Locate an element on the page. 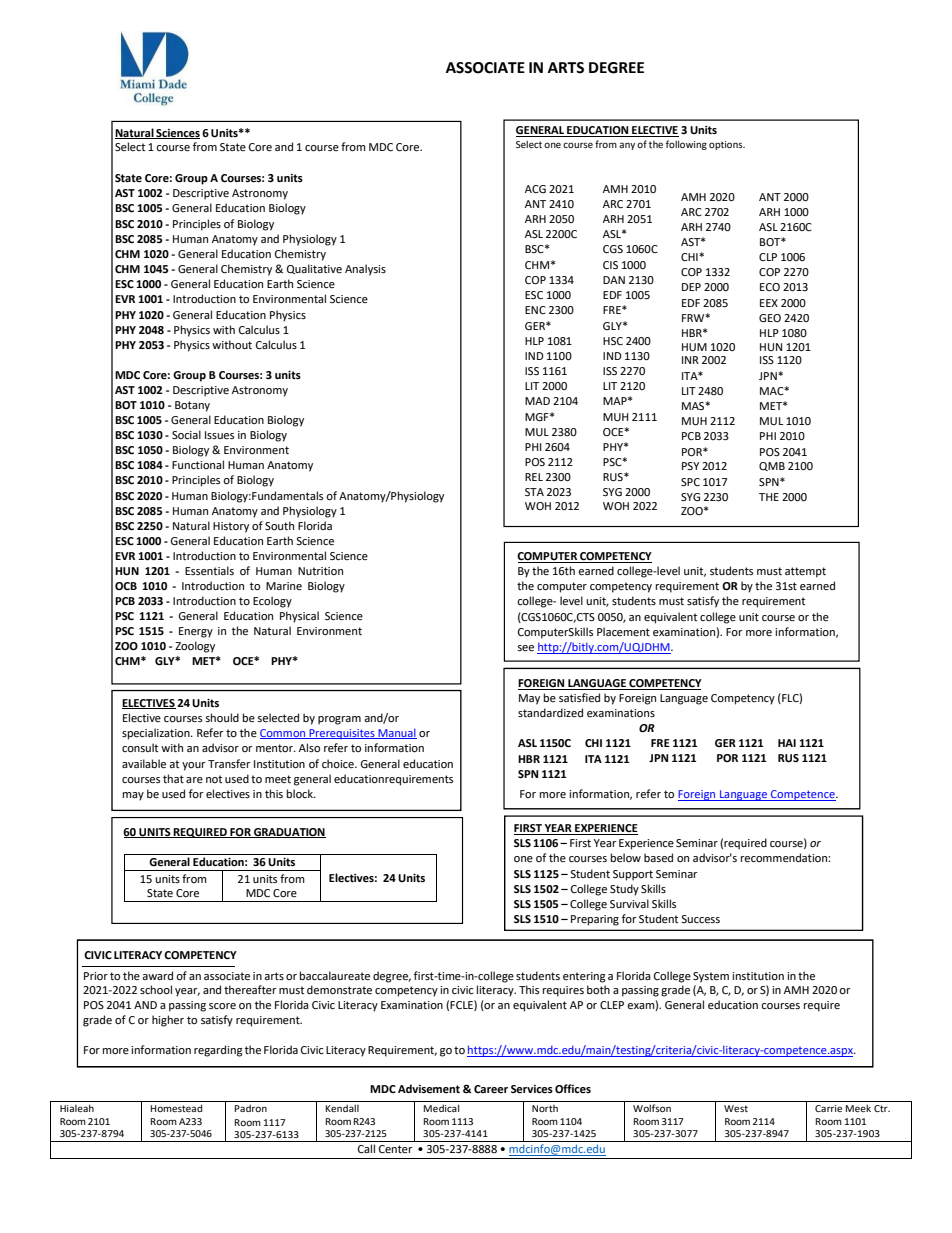 This page has width=952, height=1233. Homestead is located at coordinates (176, 1108).
